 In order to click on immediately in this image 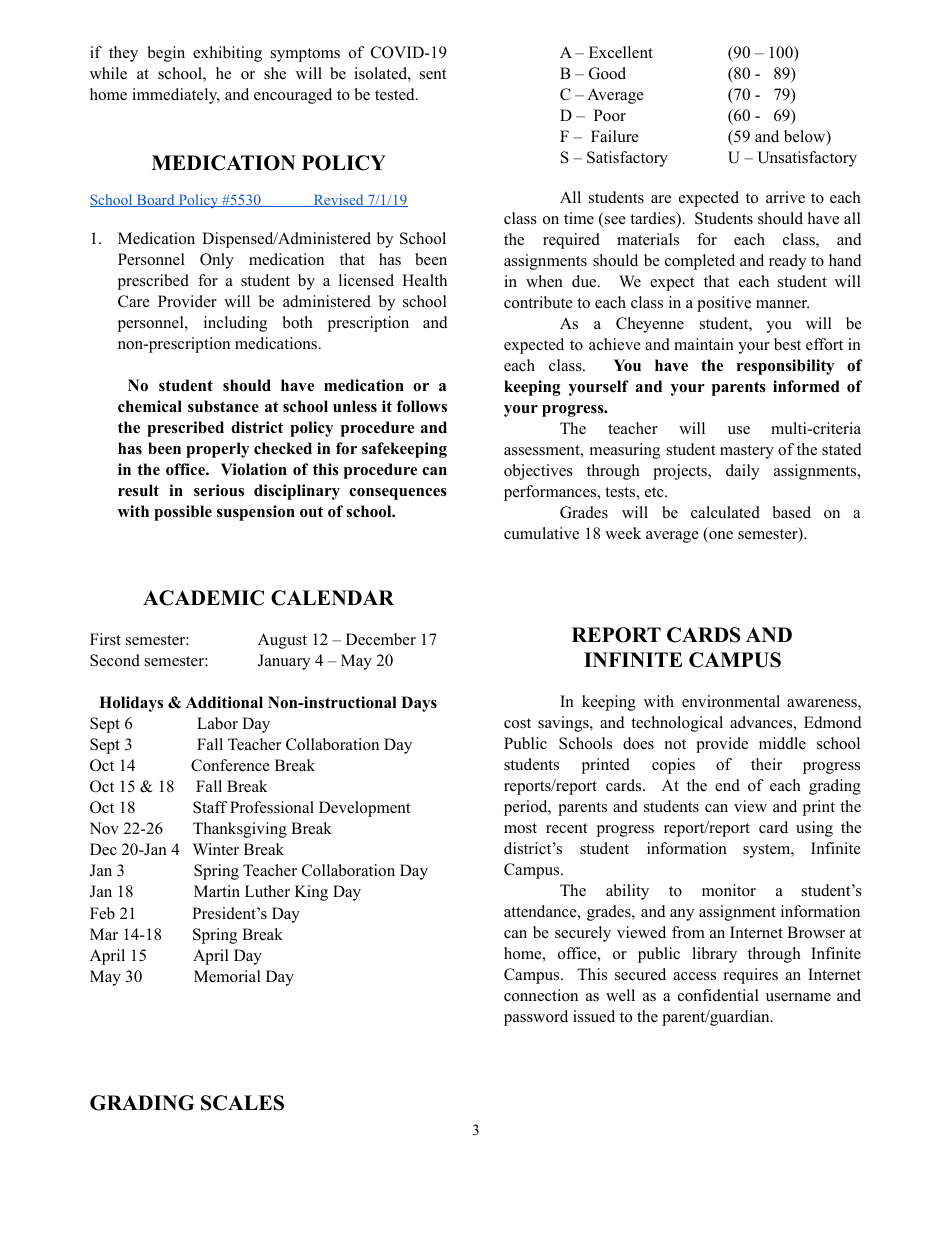, I will do `click(176, 96)`.
